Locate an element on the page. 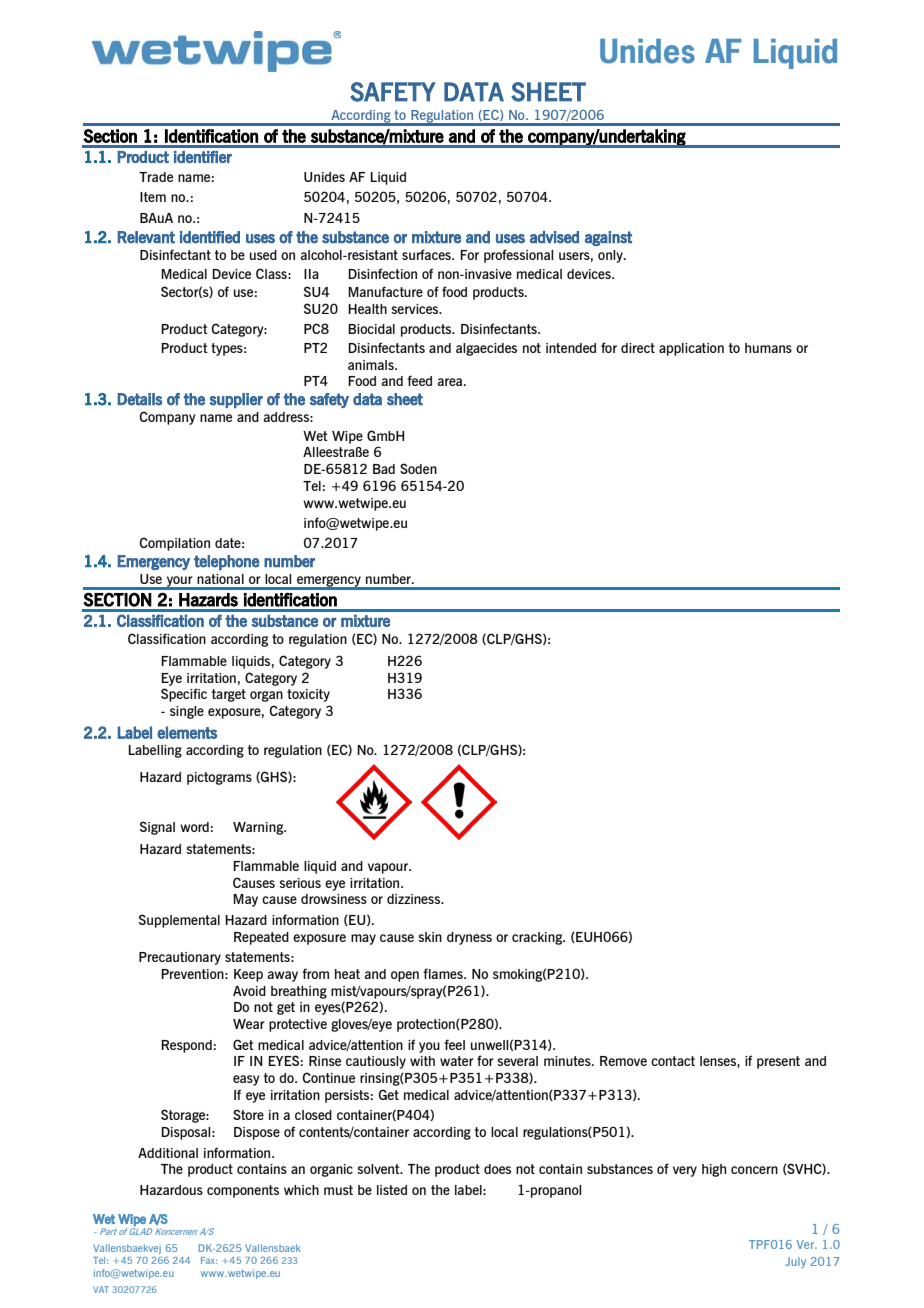 This document has width=924, height=1308. elements is located at coordinates (187, 732).
